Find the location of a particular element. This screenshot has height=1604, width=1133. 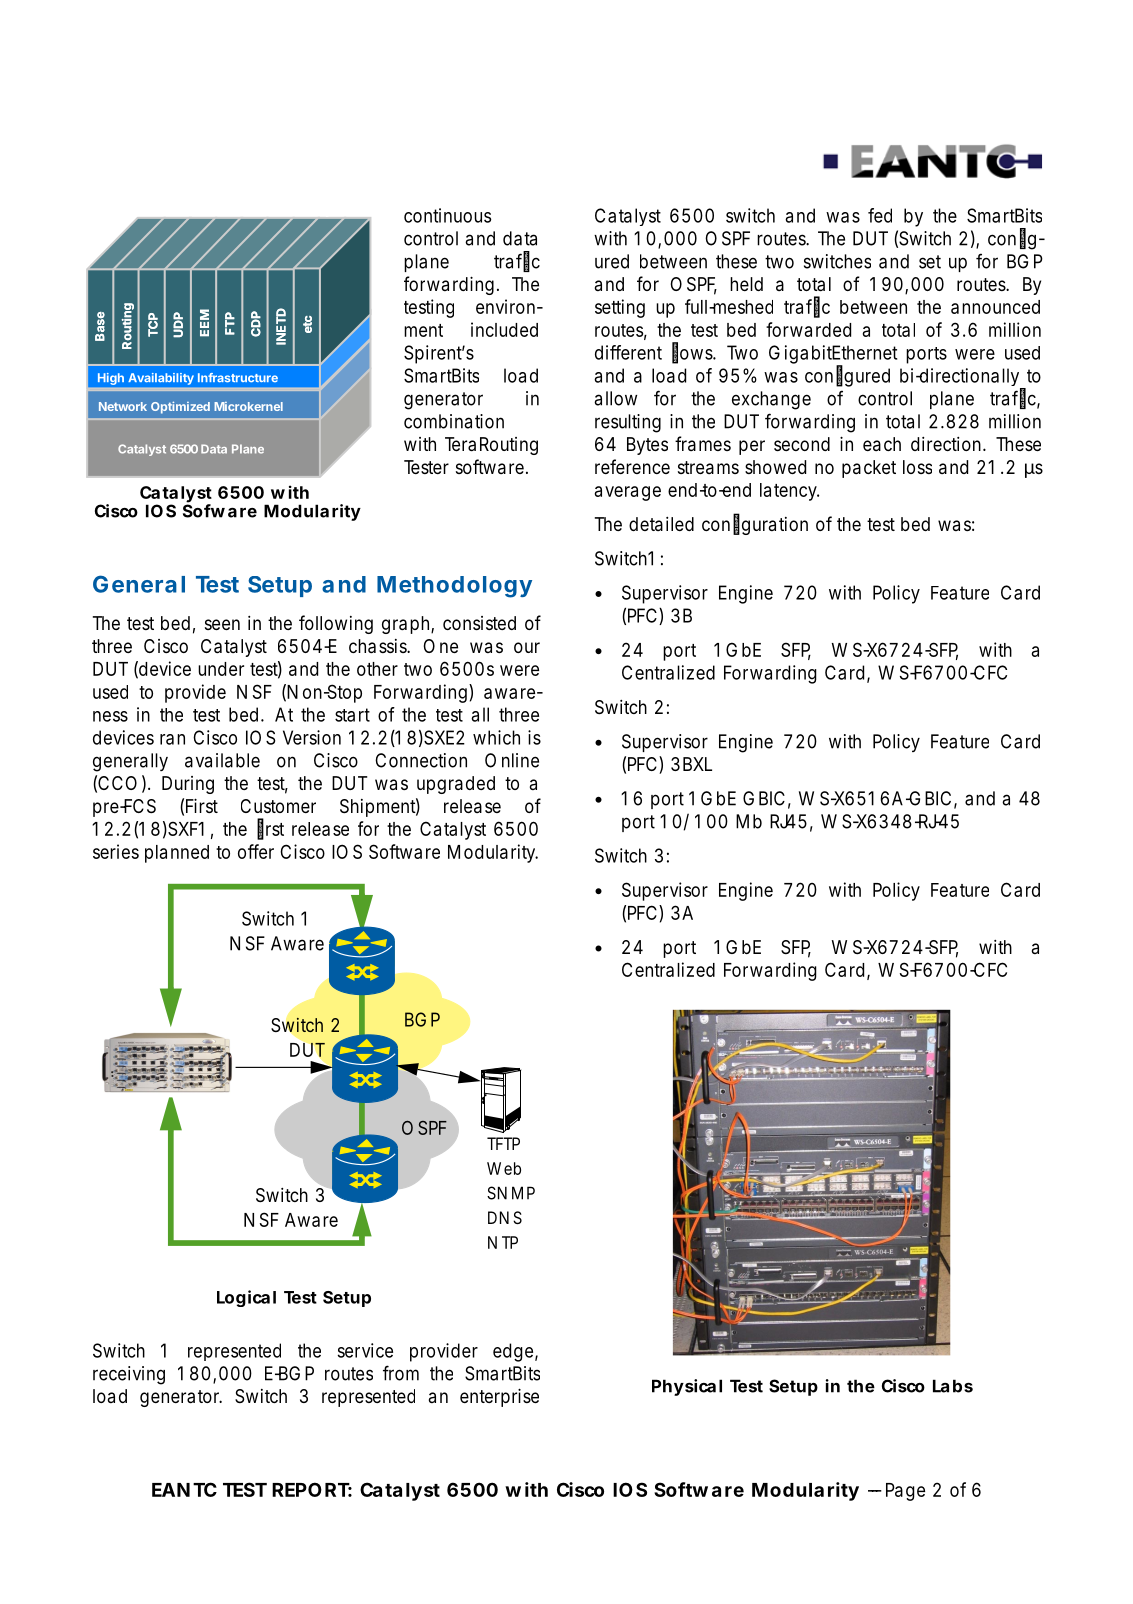

Logical is located at coordinates (246, 1298).
